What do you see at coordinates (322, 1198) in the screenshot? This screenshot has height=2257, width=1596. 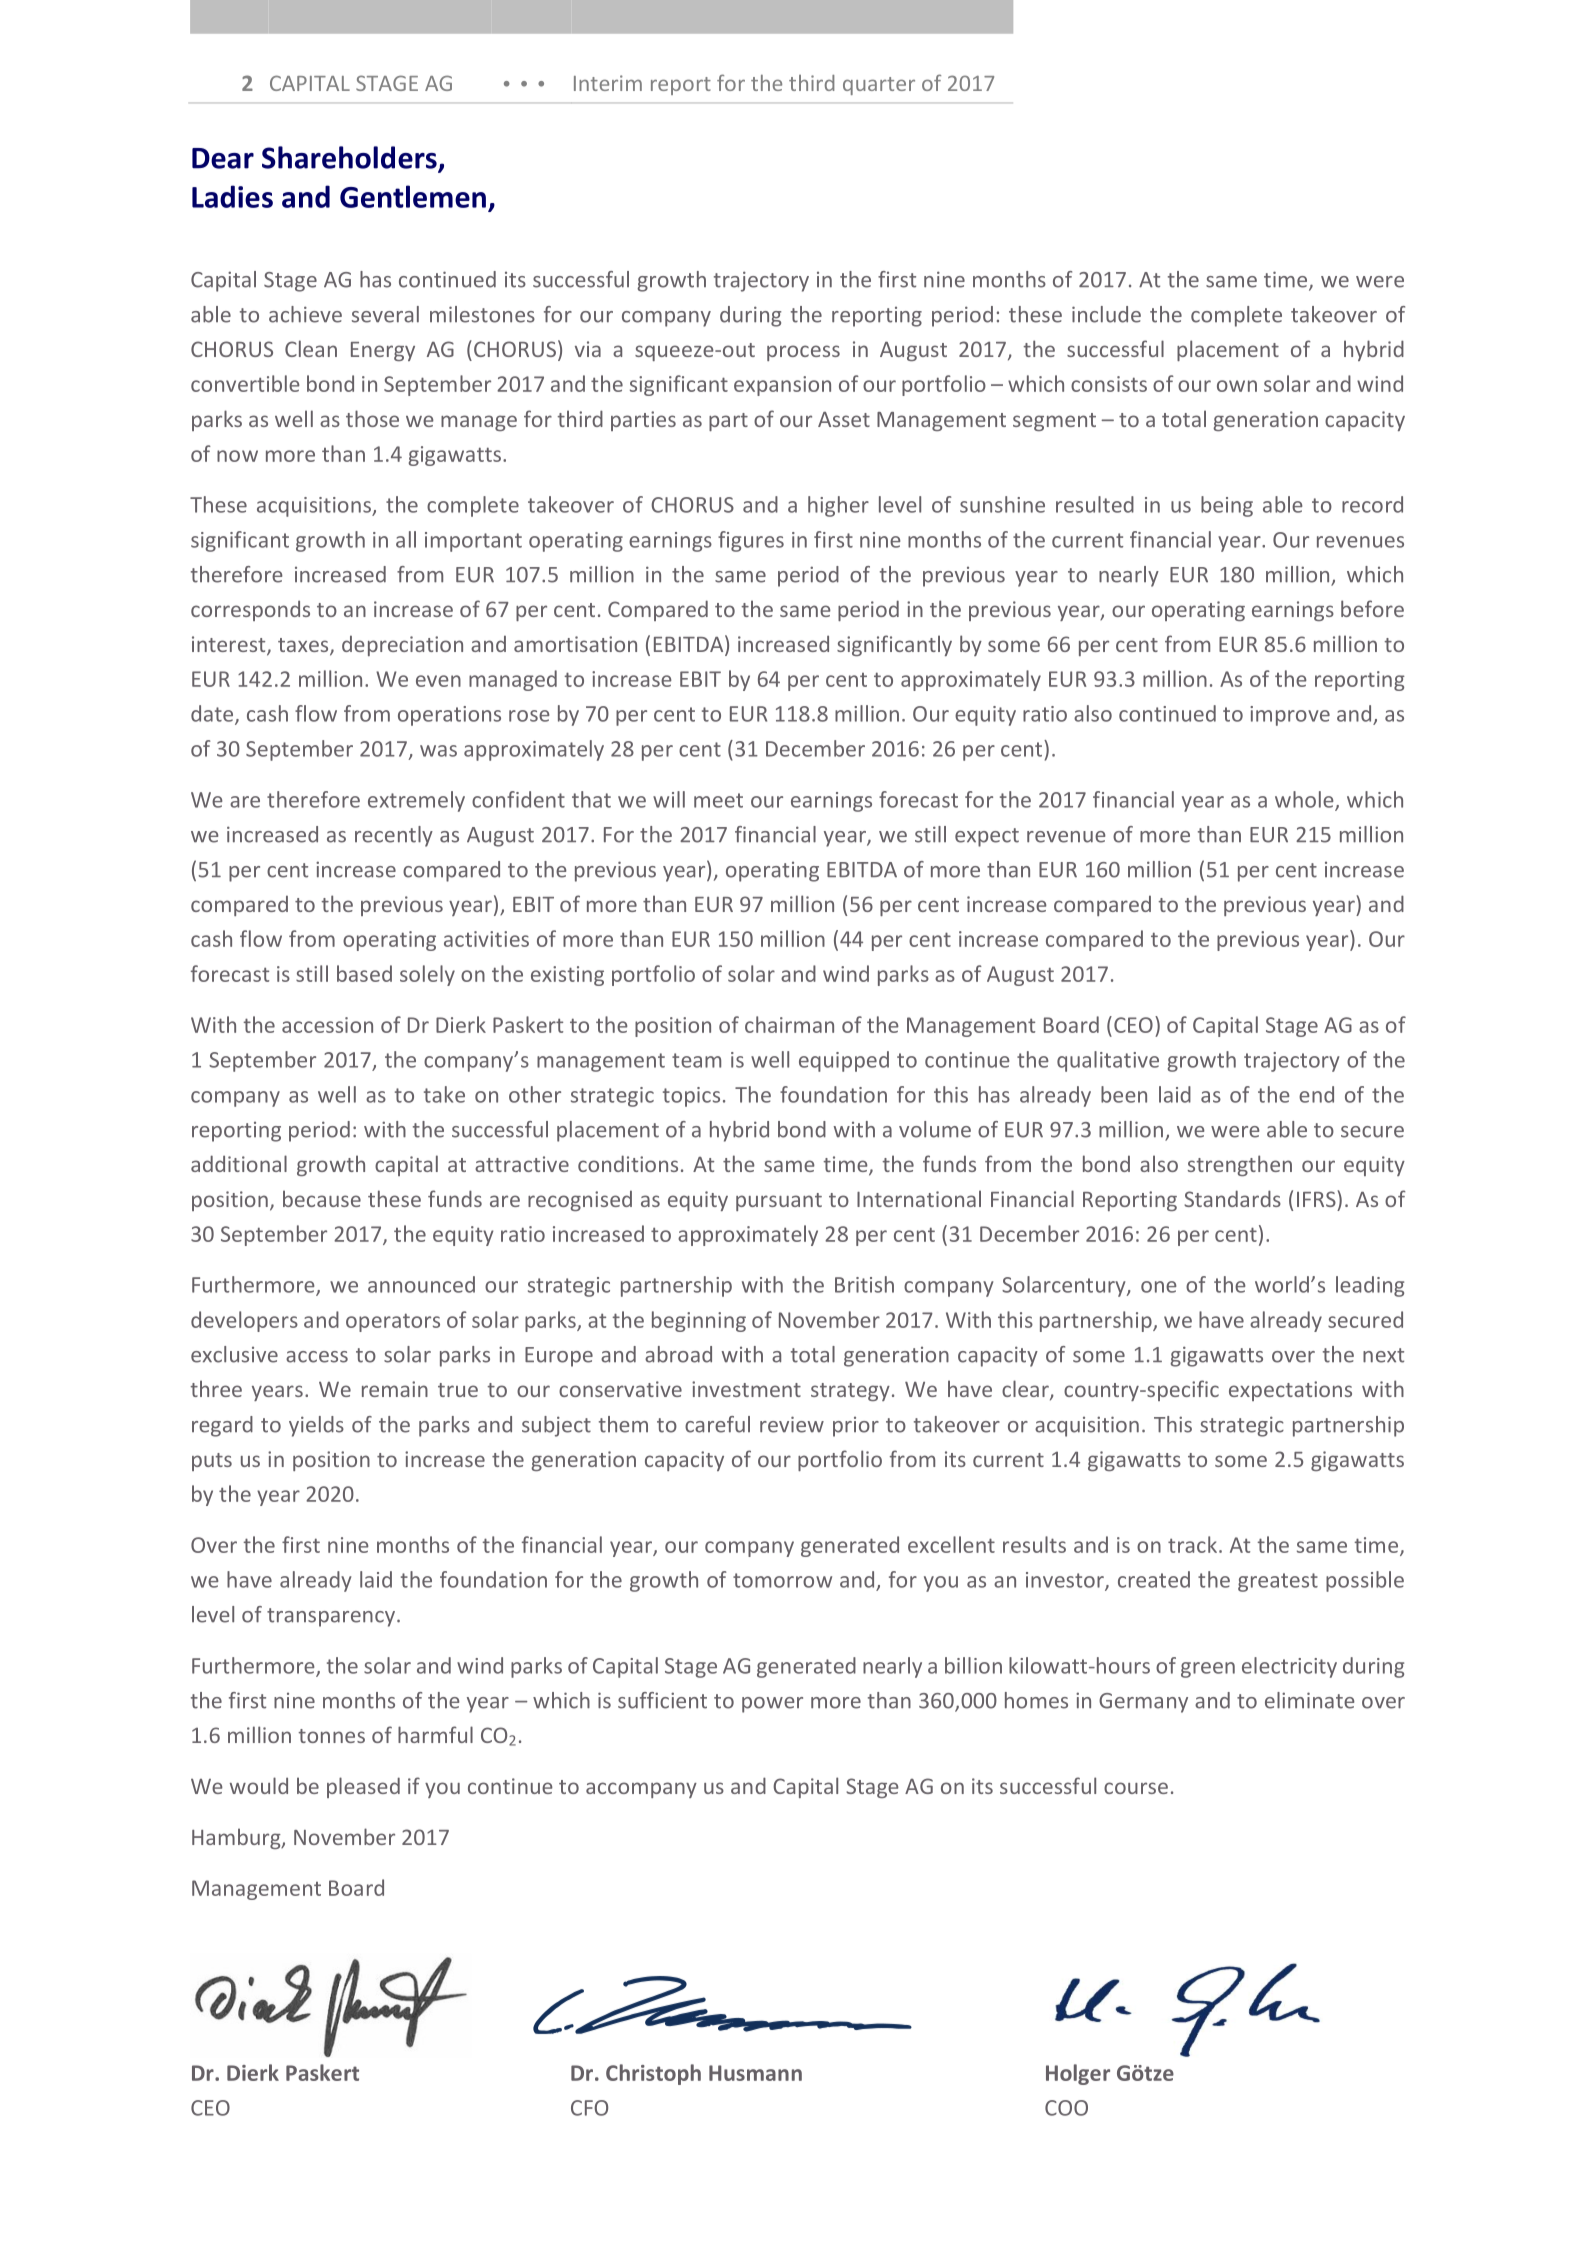 I see `because` at bounding box center [322, 1198].
